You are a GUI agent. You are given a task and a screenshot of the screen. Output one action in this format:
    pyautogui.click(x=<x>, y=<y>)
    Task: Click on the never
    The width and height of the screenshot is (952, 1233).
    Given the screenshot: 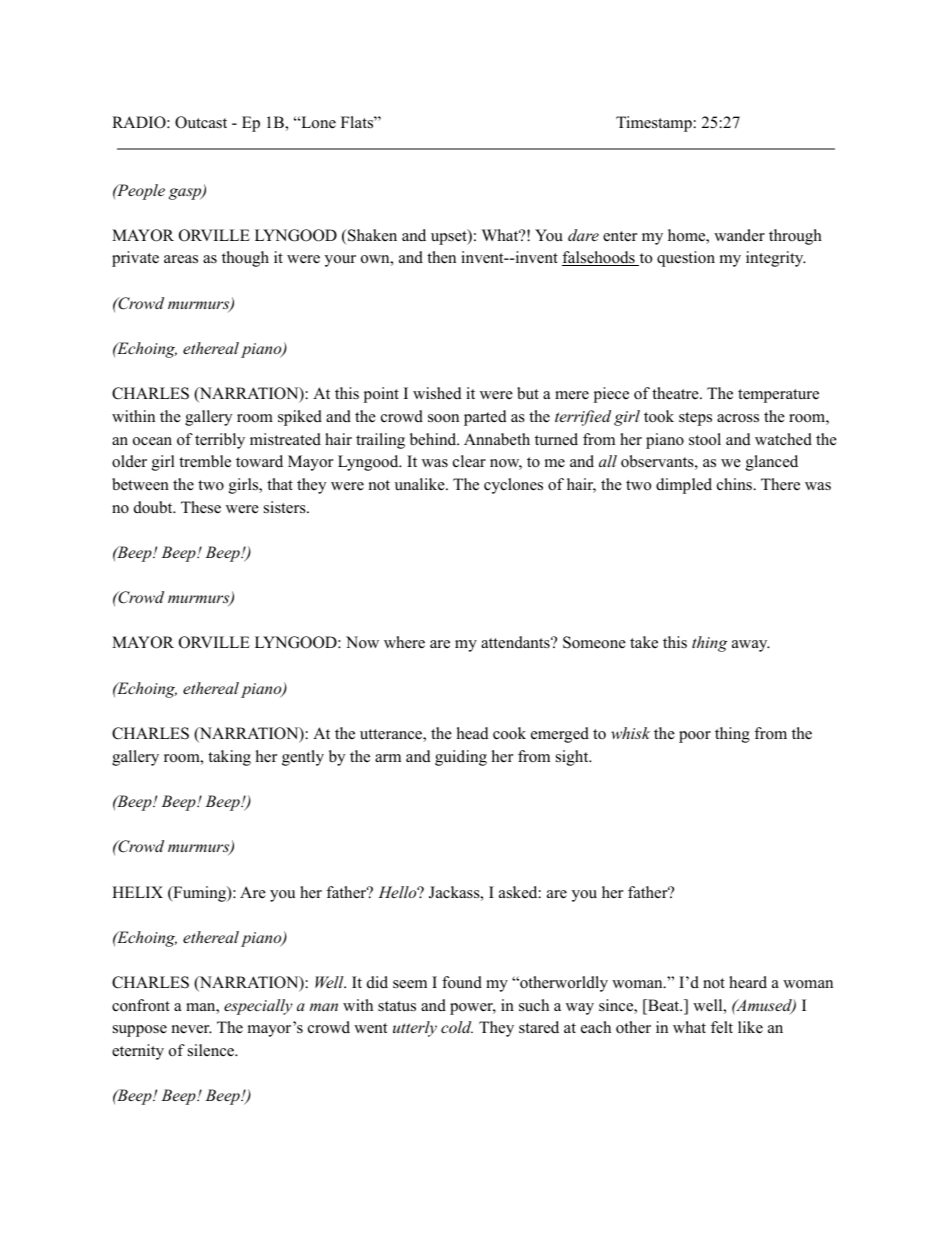 What is the action you would take?
    pyautogui.click(x=192, y=1029)
